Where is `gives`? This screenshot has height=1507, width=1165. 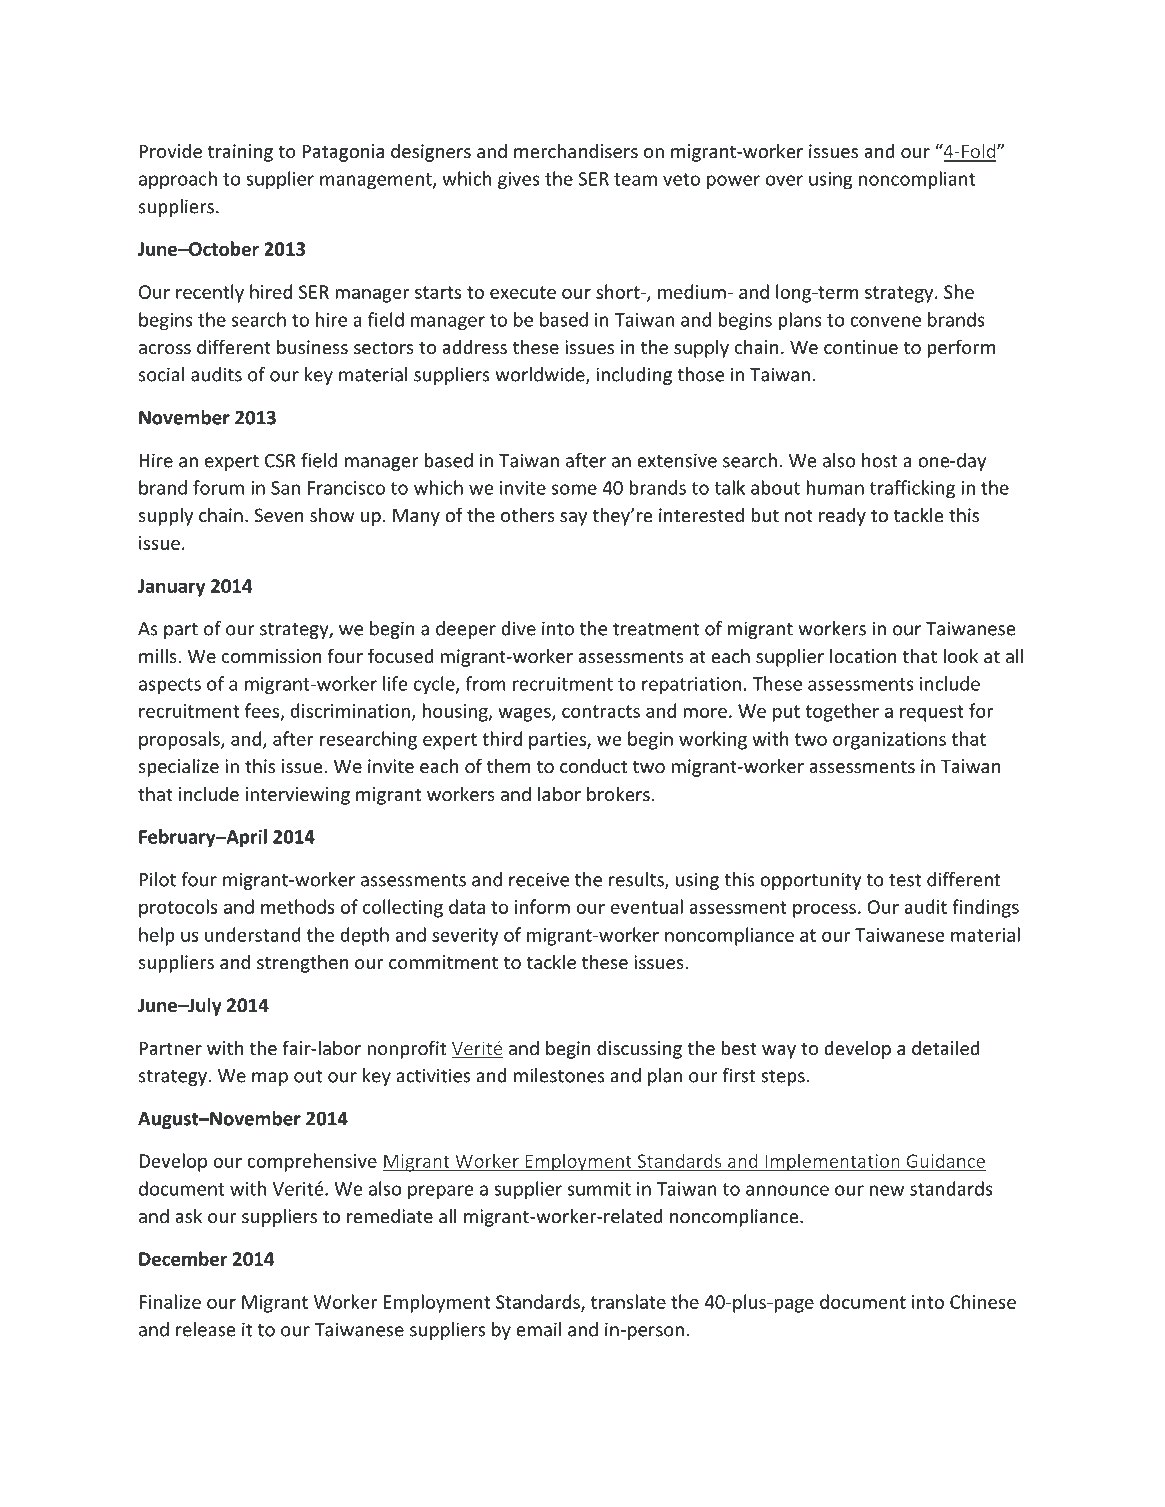
gives is located at coordinates (519, 181).
